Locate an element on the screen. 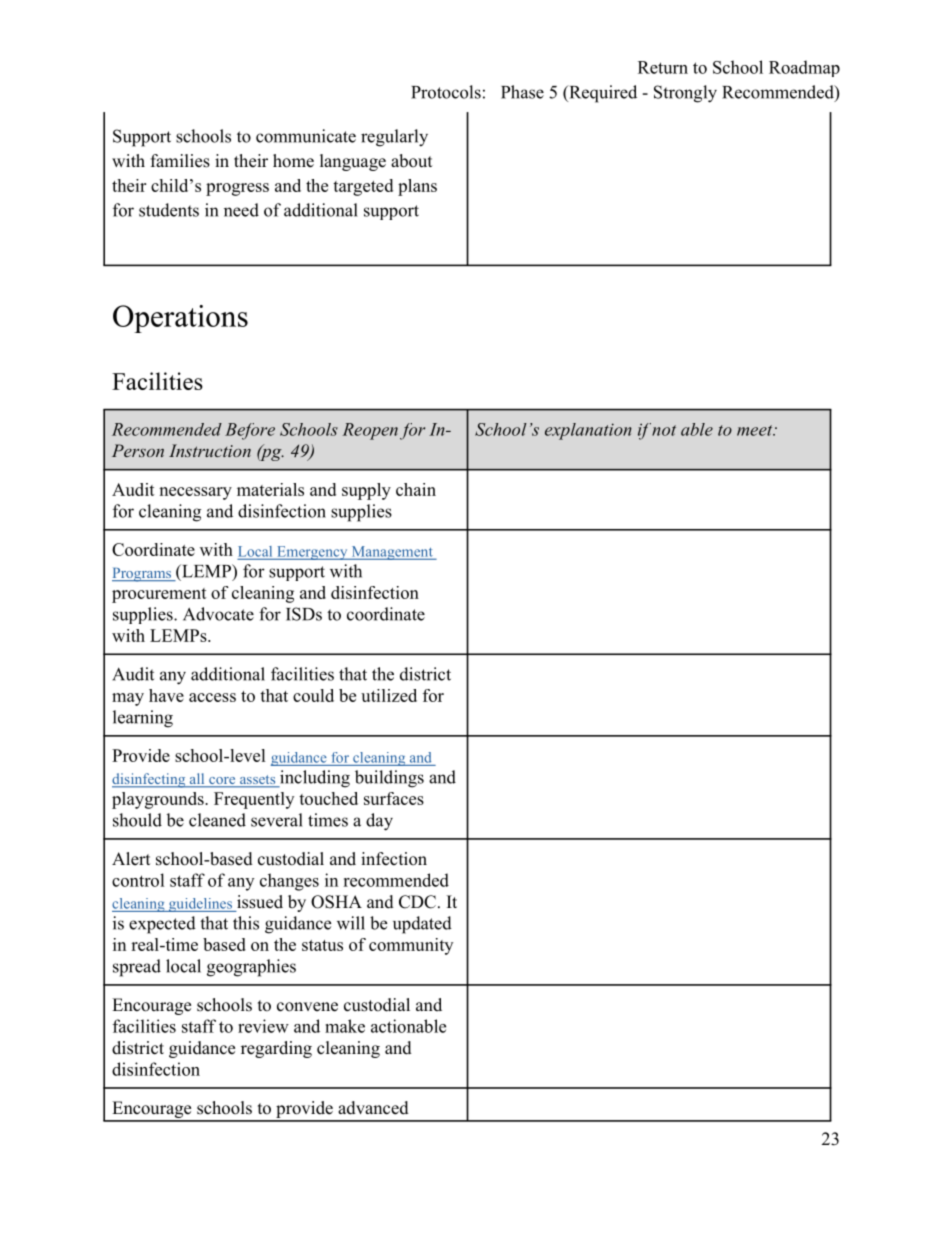  Management is located at coordinates (392, 553).
